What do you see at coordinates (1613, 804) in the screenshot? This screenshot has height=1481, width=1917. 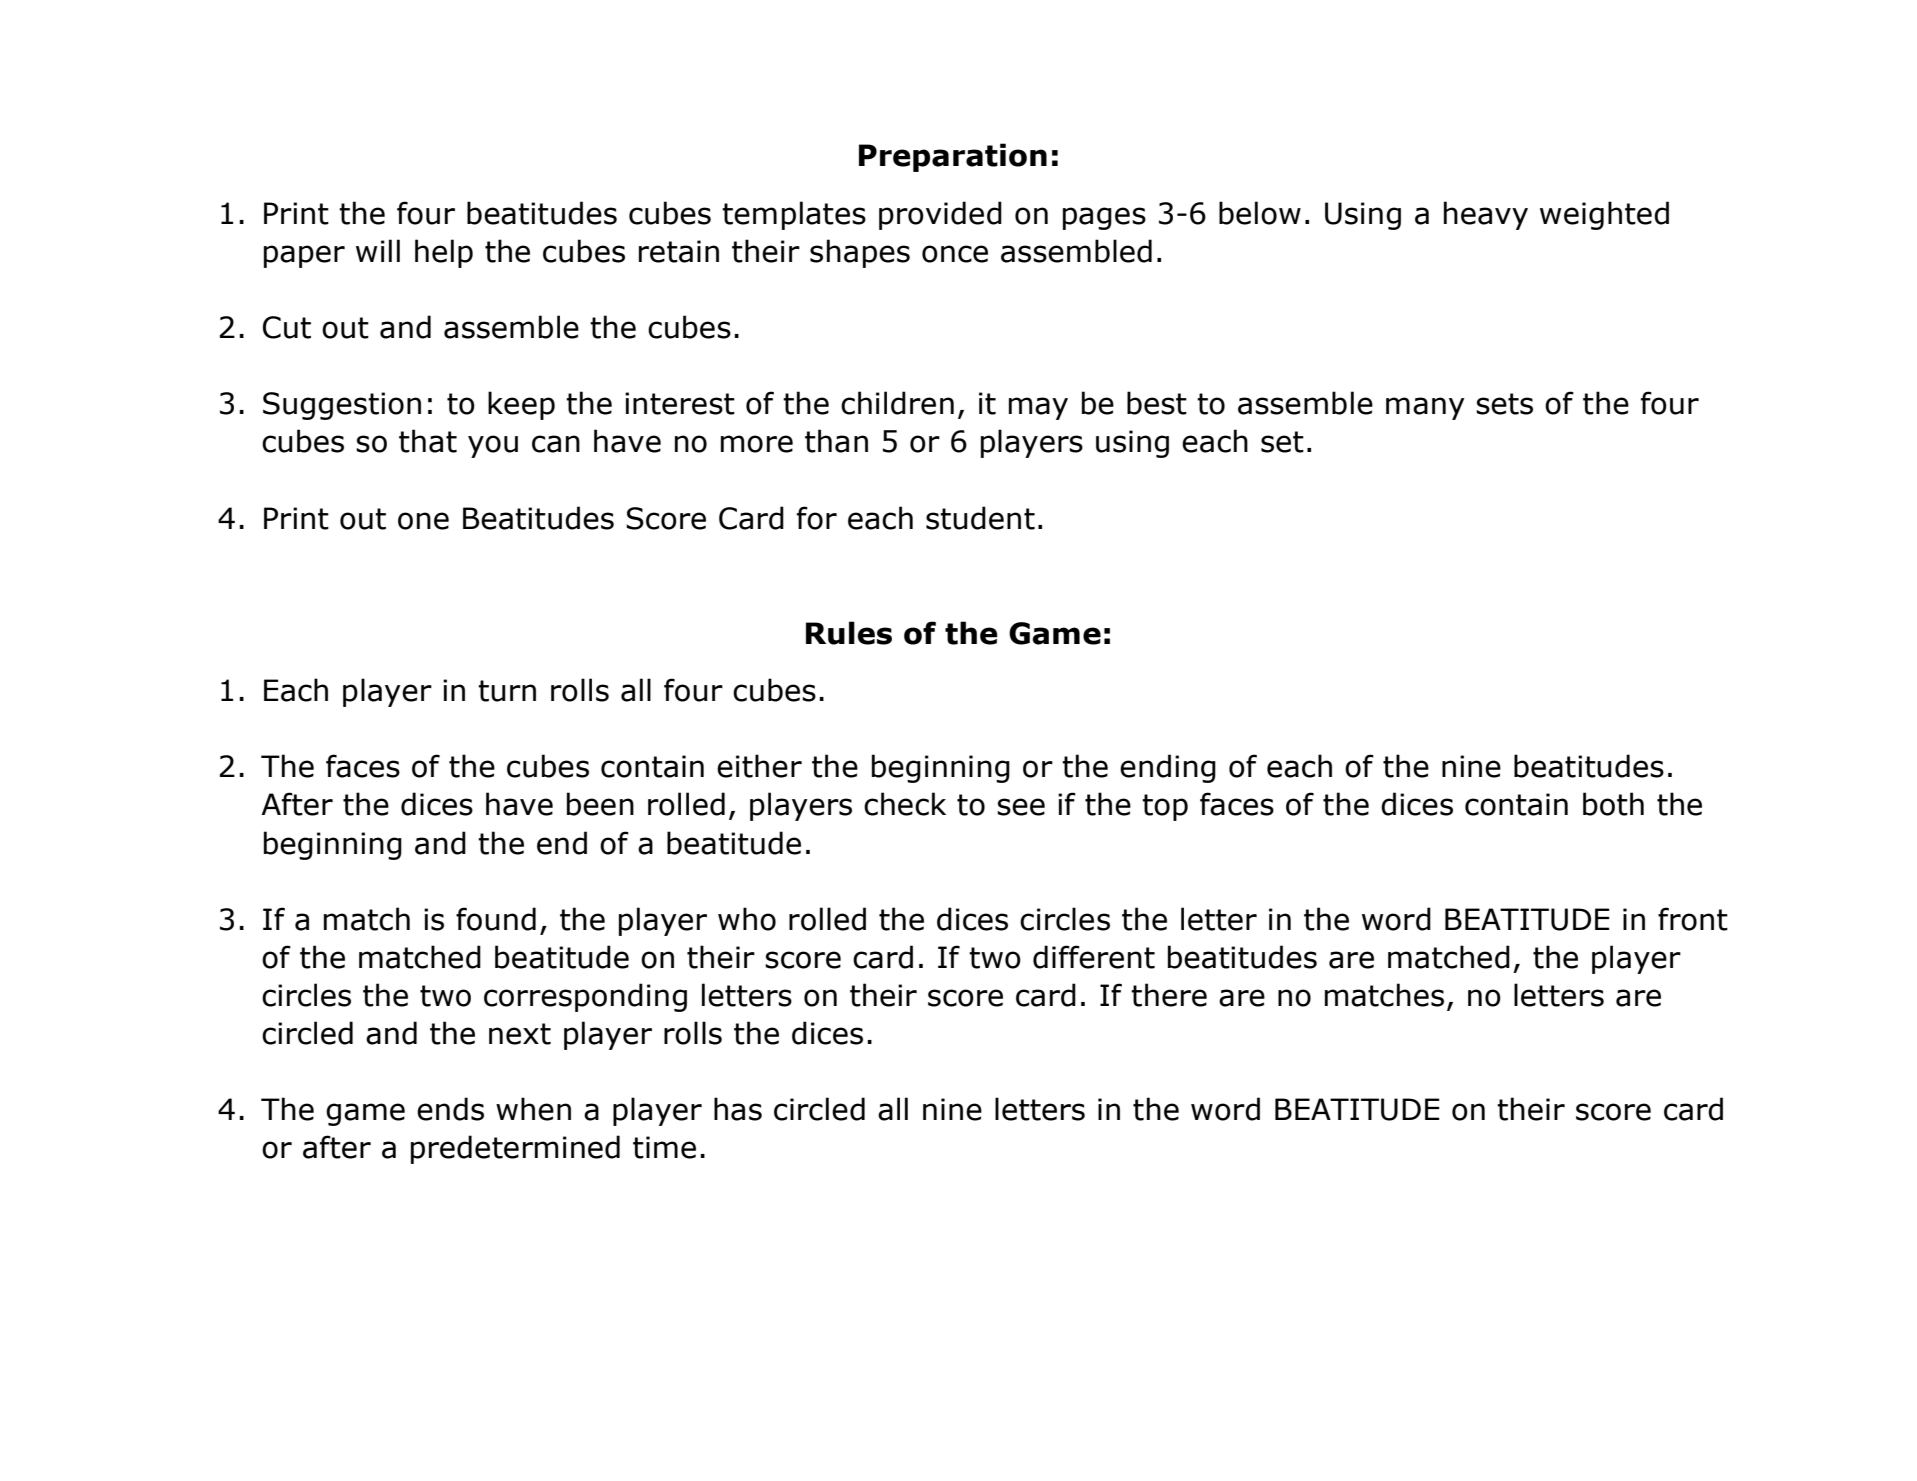 I see `both` at bounding box center [1613, 804].
